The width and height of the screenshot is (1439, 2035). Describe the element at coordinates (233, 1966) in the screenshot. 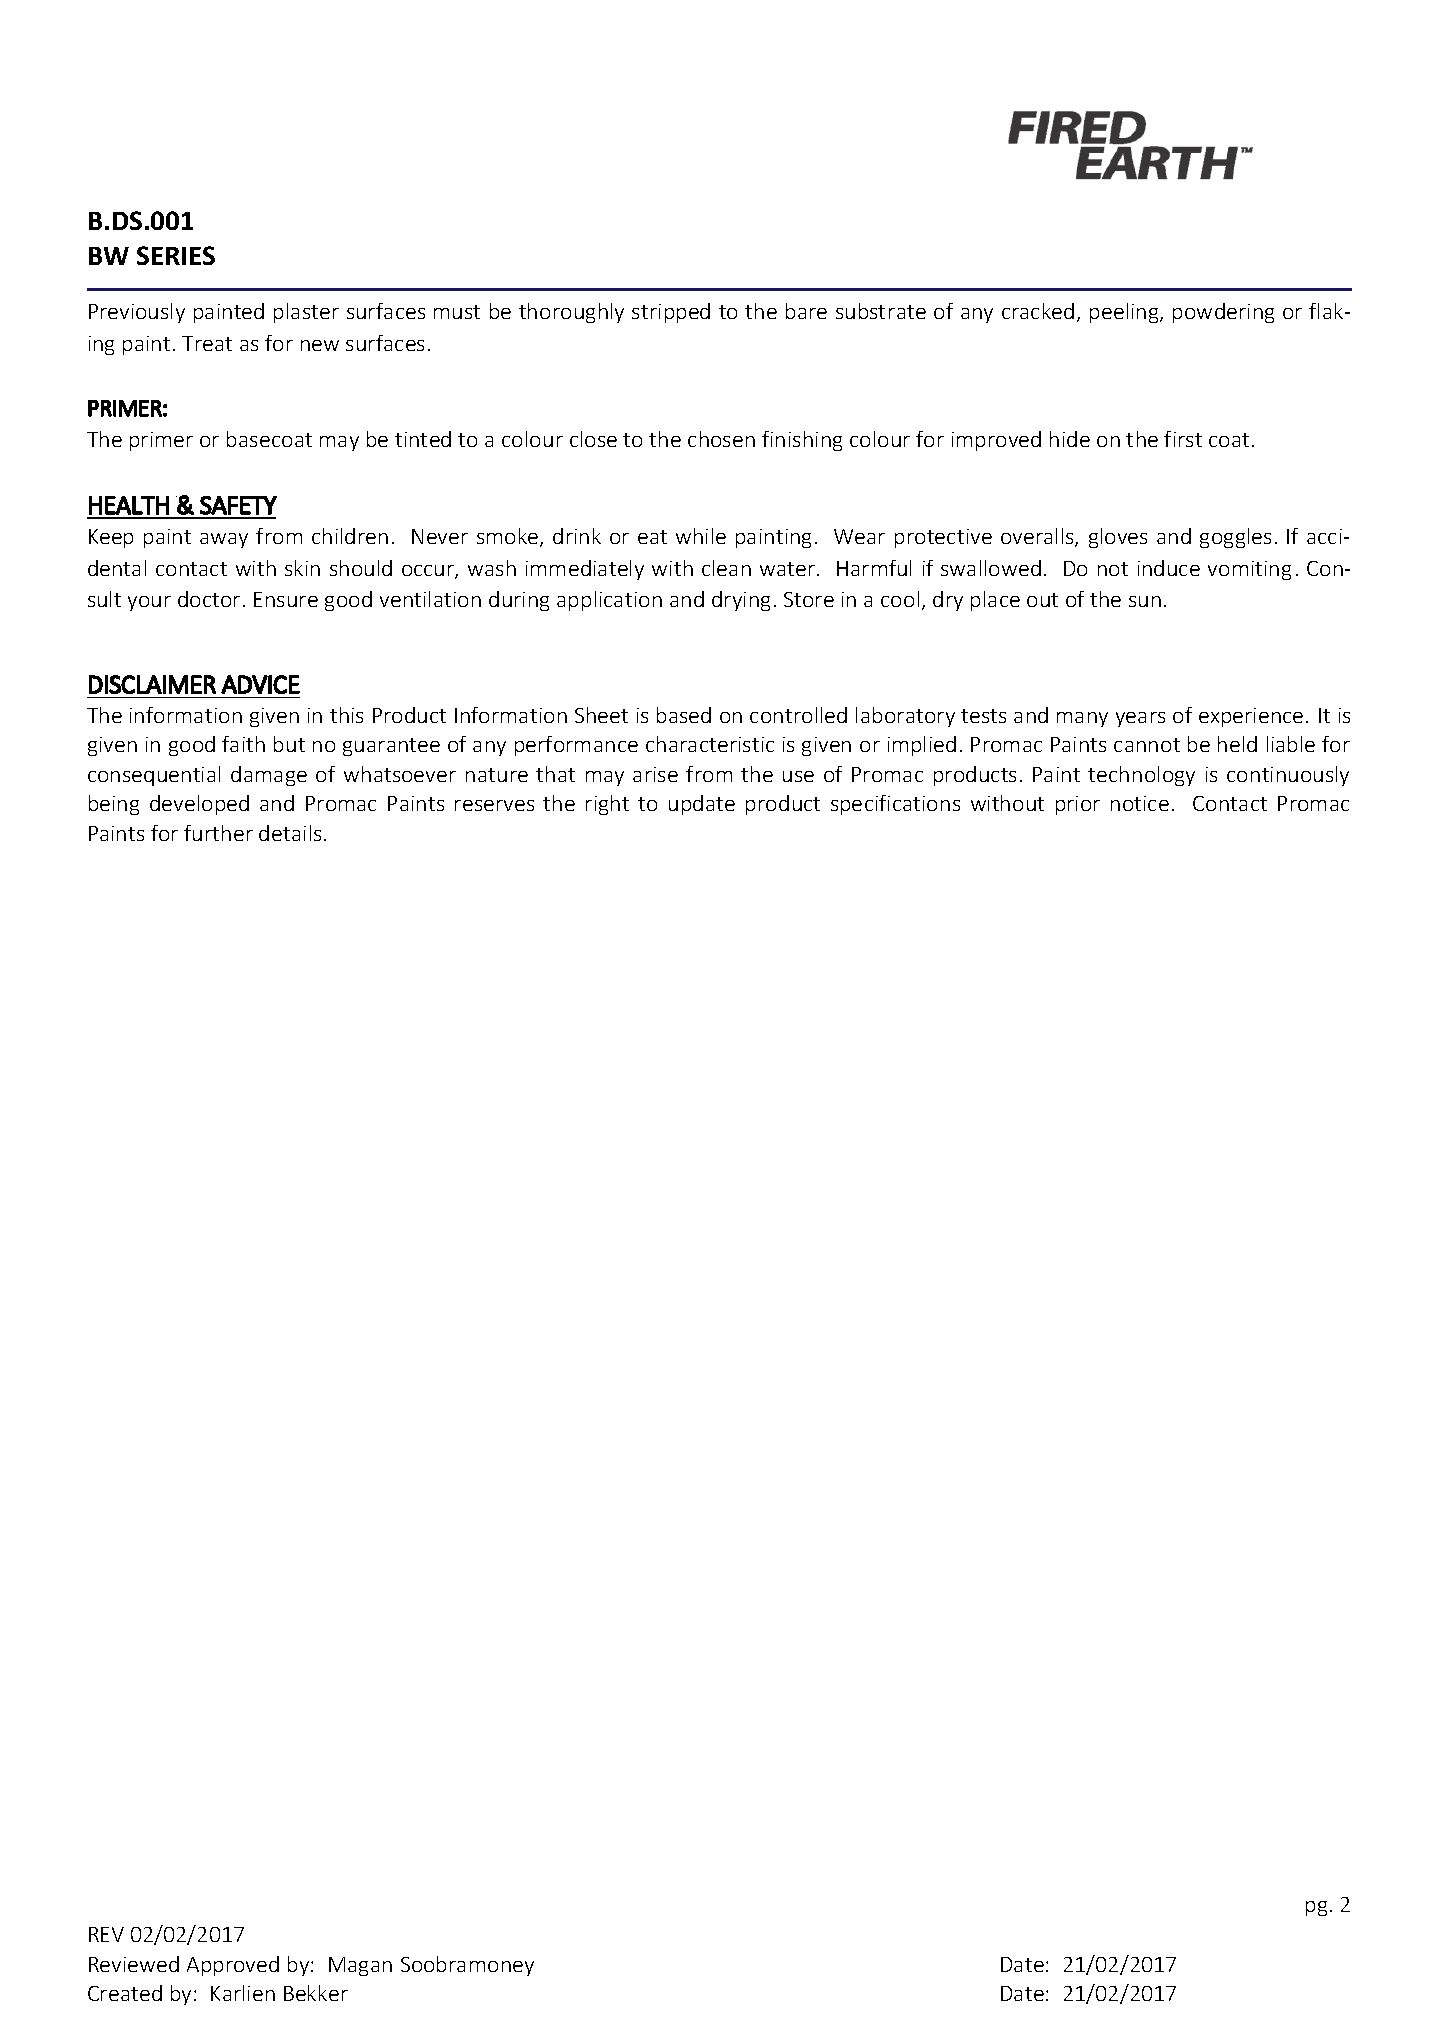

I see `Approved` at that location.
